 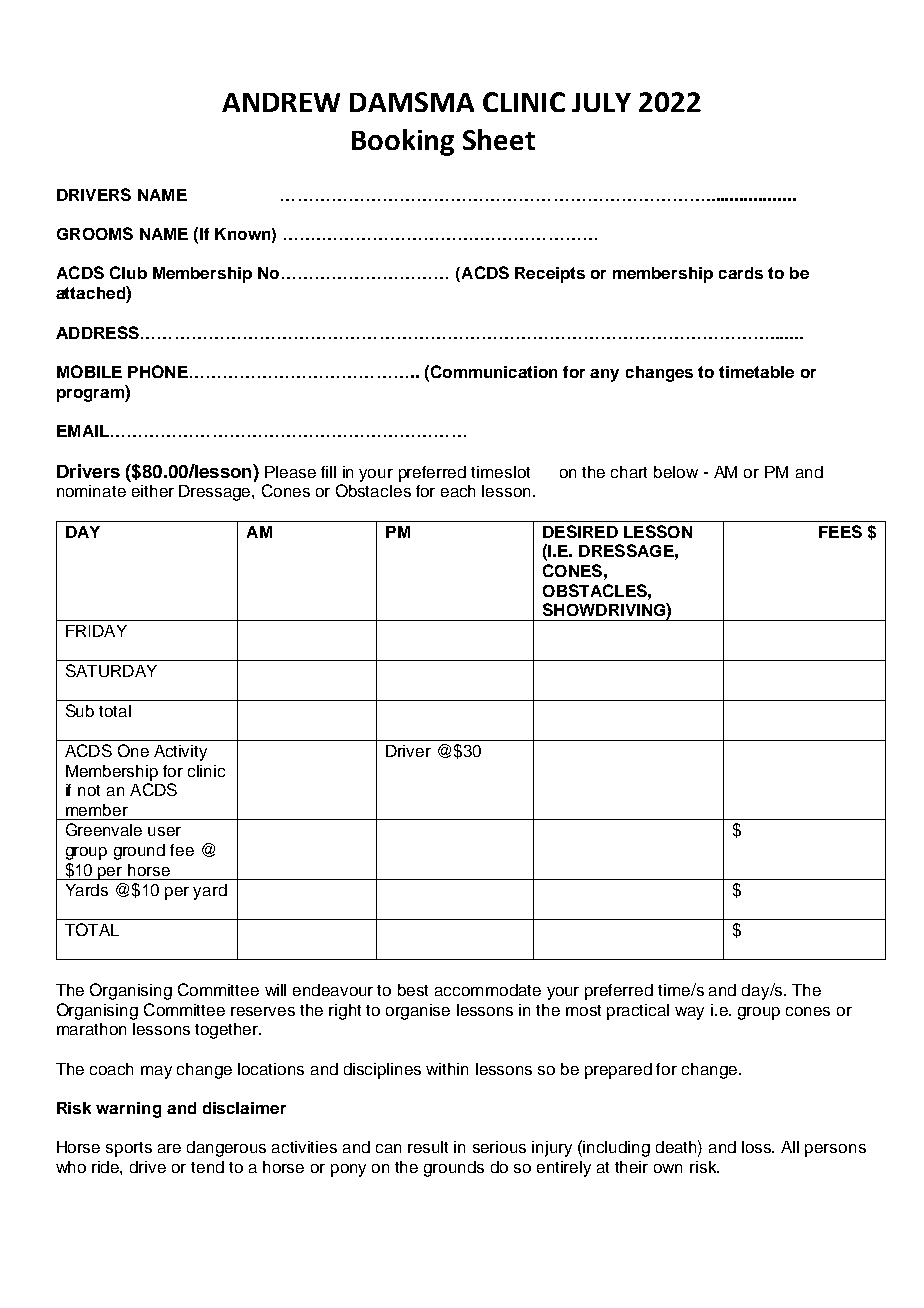 I want to click on any, so click(x=604, y=375).
